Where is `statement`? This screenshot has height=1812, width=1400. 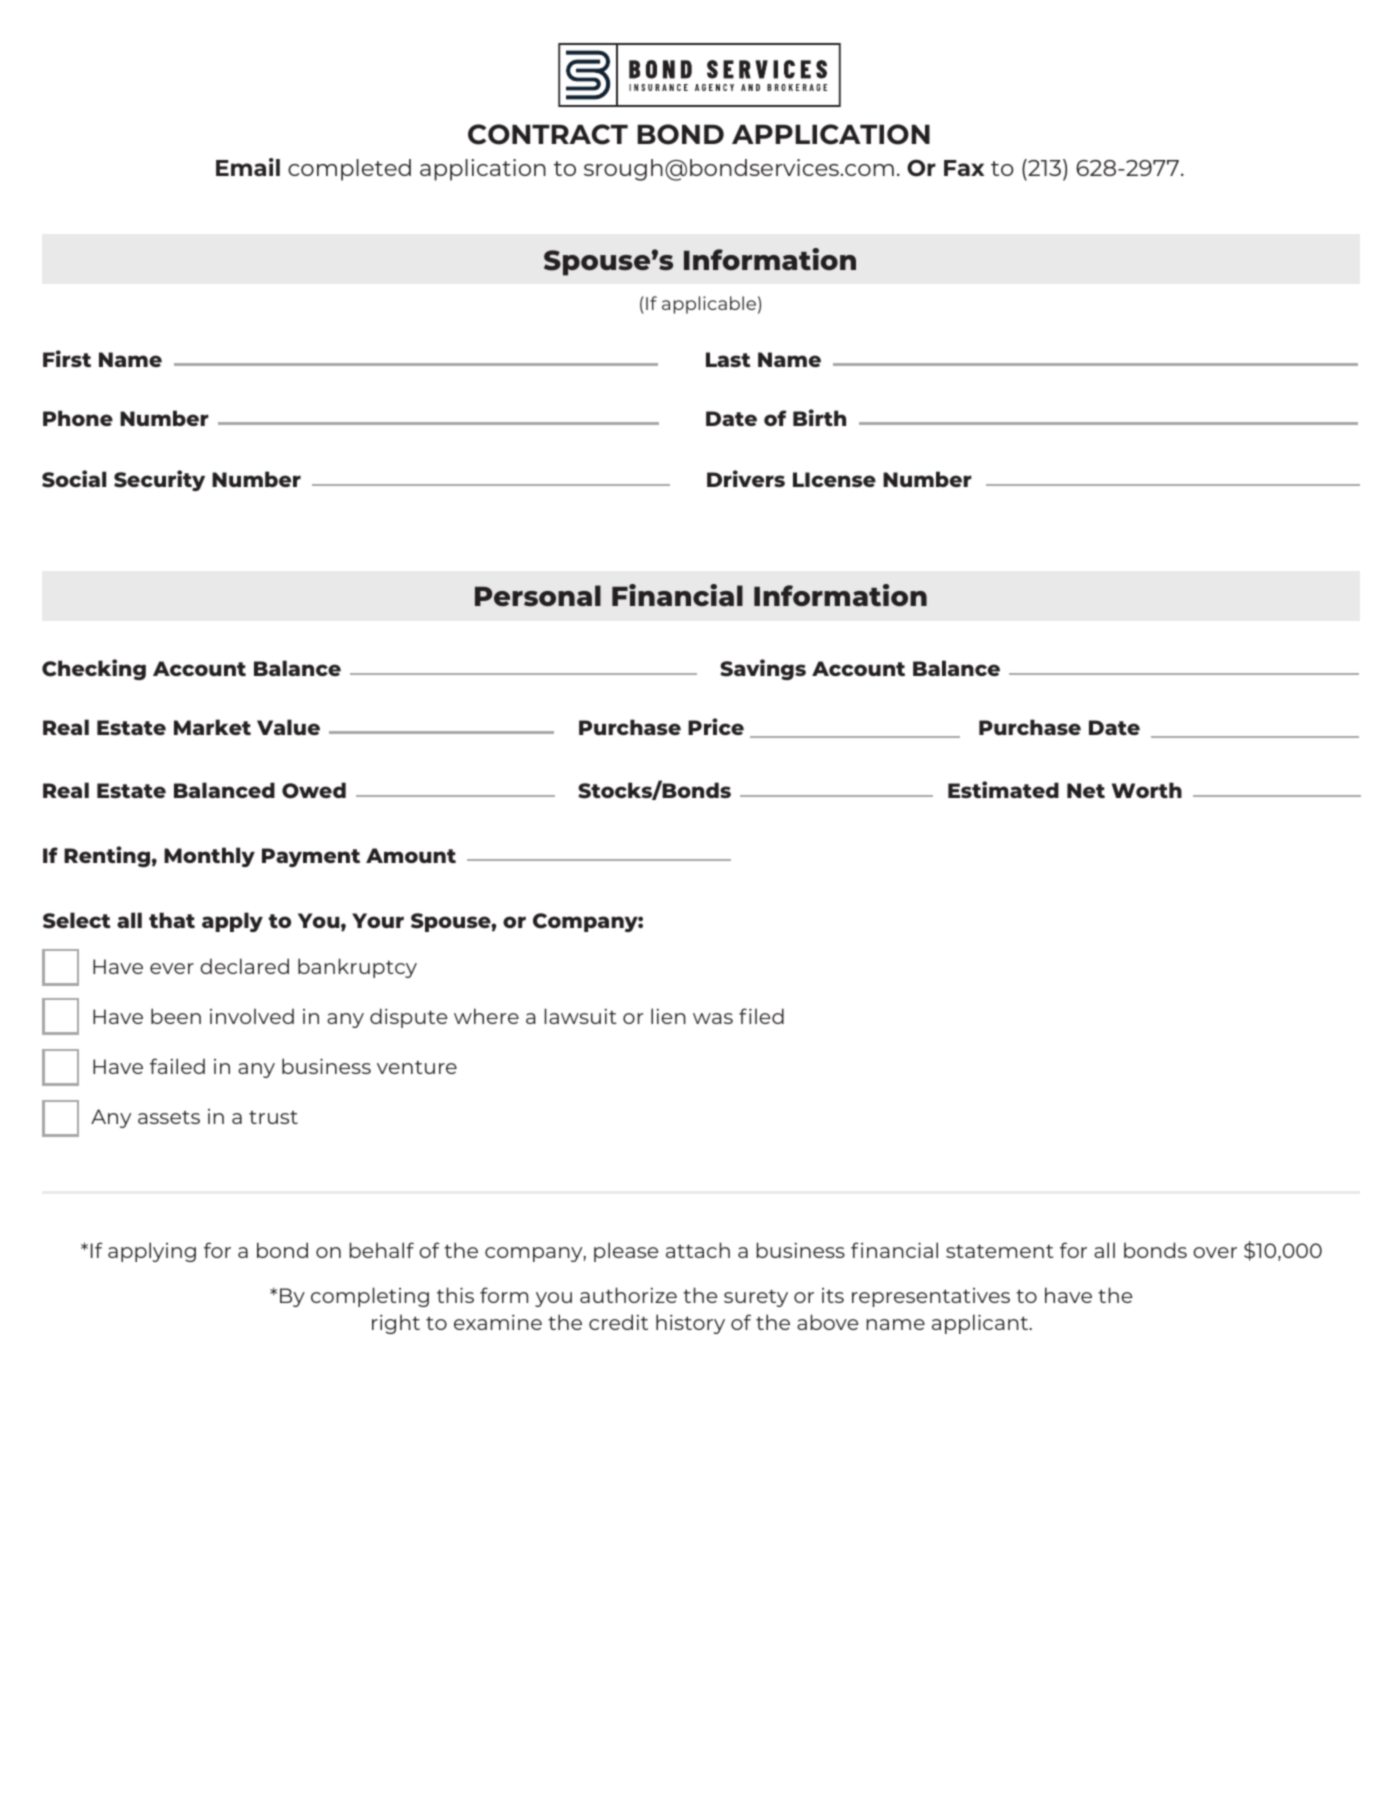
statement is located at coordinates (999, 1251).
